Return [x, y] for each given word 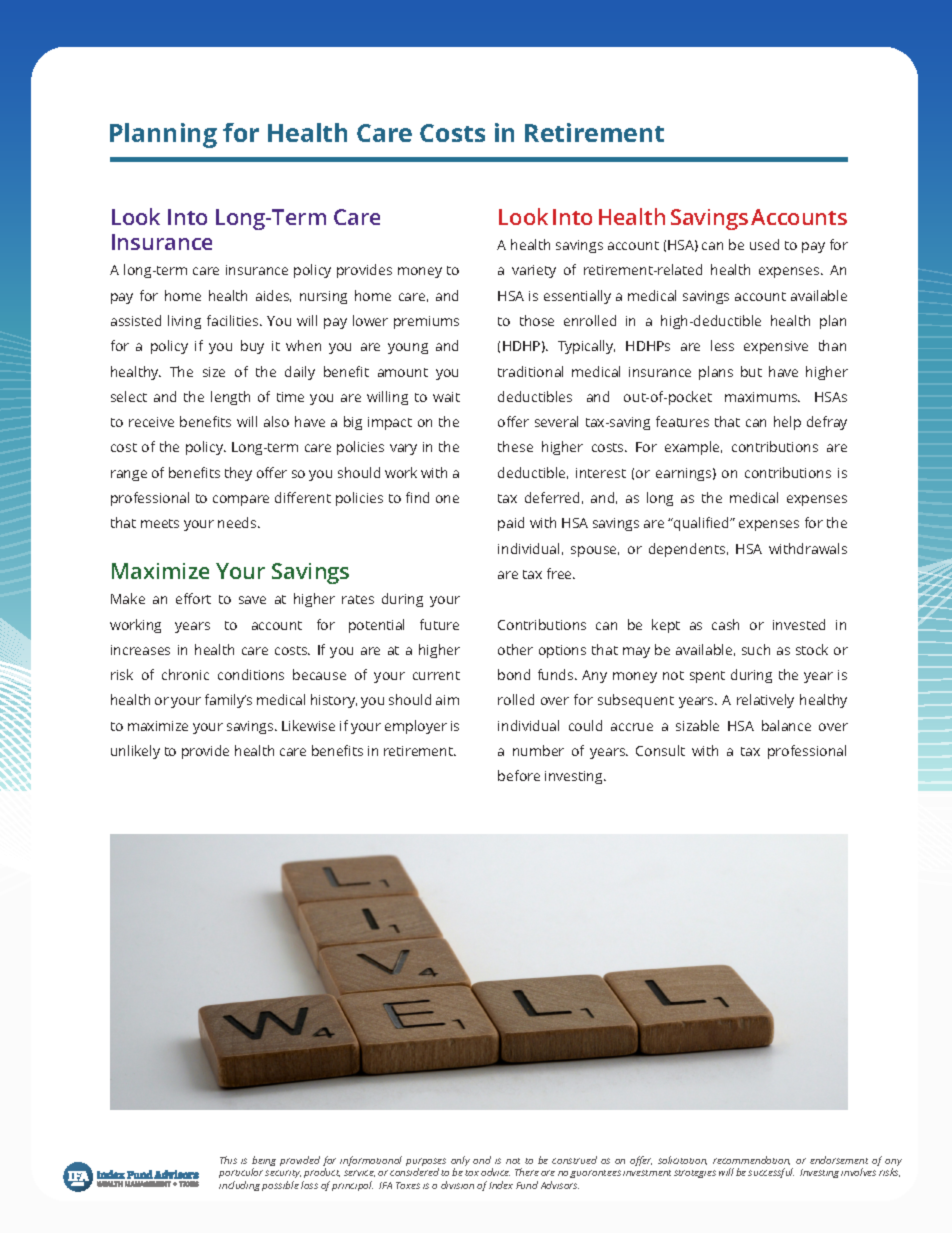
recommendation [751, 1160]
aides [273, 296]
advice [495, 1172]
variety [534, 271]
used [764, 244]
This [228, 1160]
